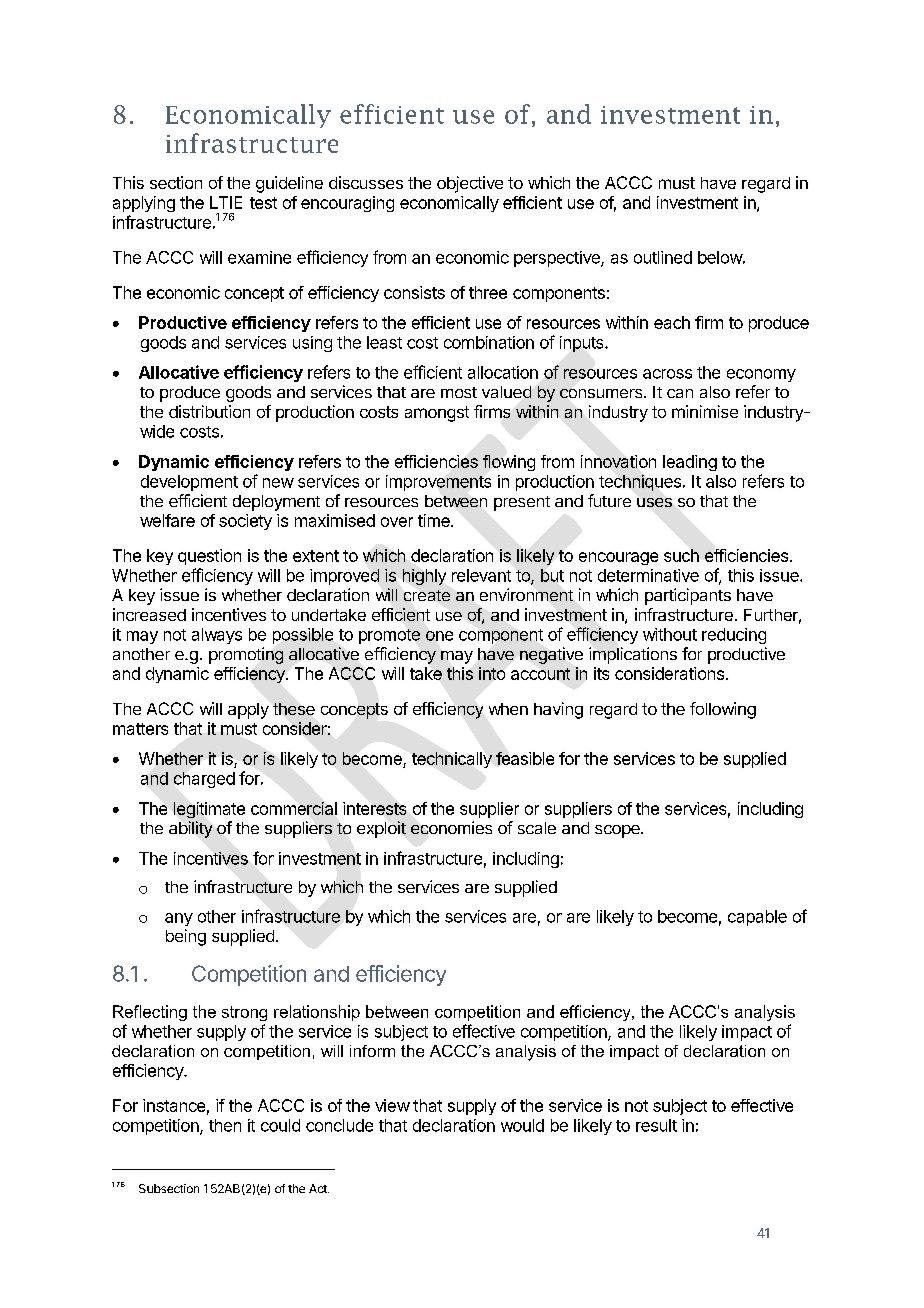 This screenshot has height=1308, width=924. Describe the element at coordinates (663, 257) in the screenshot. I see `outlined` at that location.
